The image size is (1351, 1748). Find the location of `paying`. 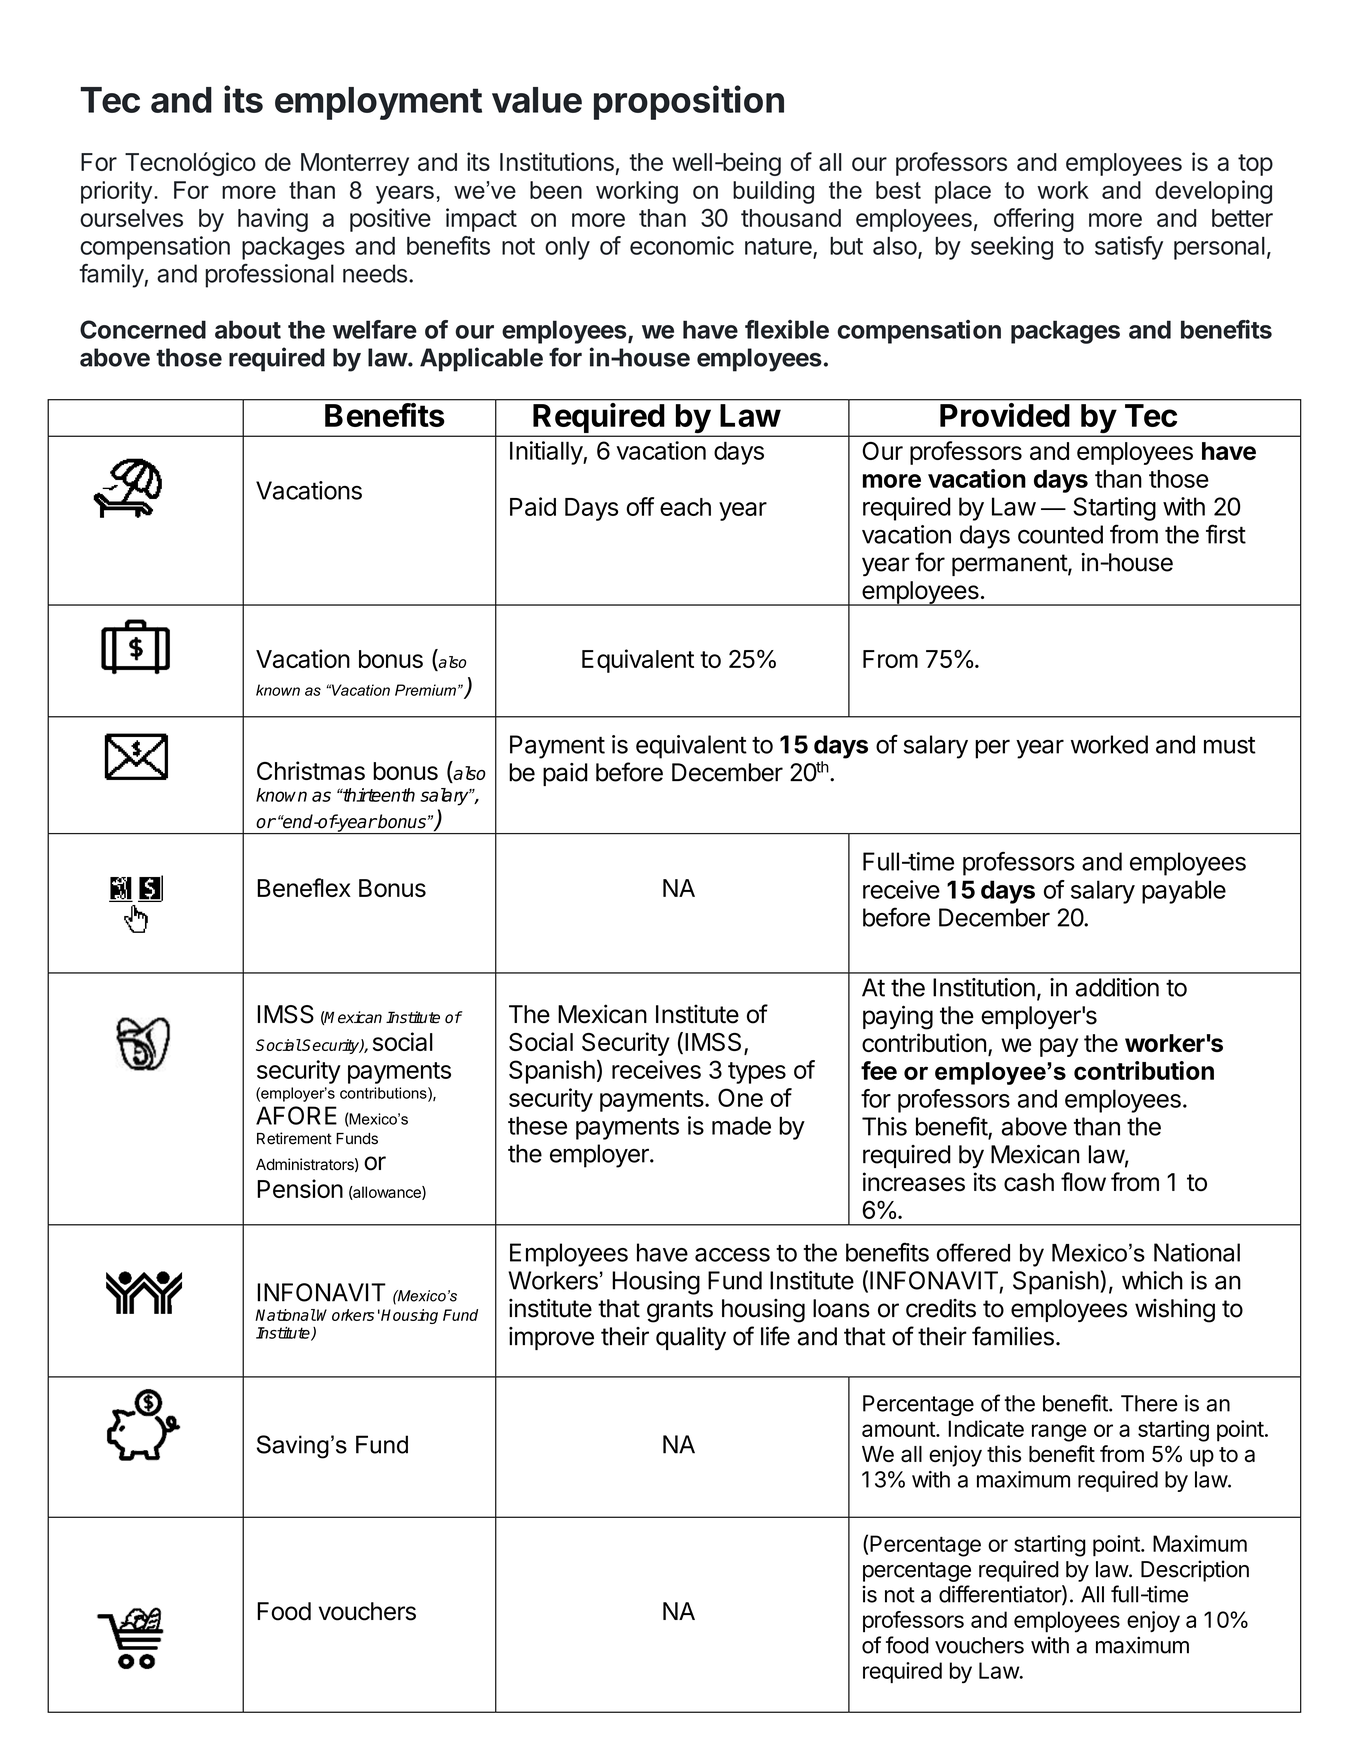

paying is located at coordinates (898, 1017).
